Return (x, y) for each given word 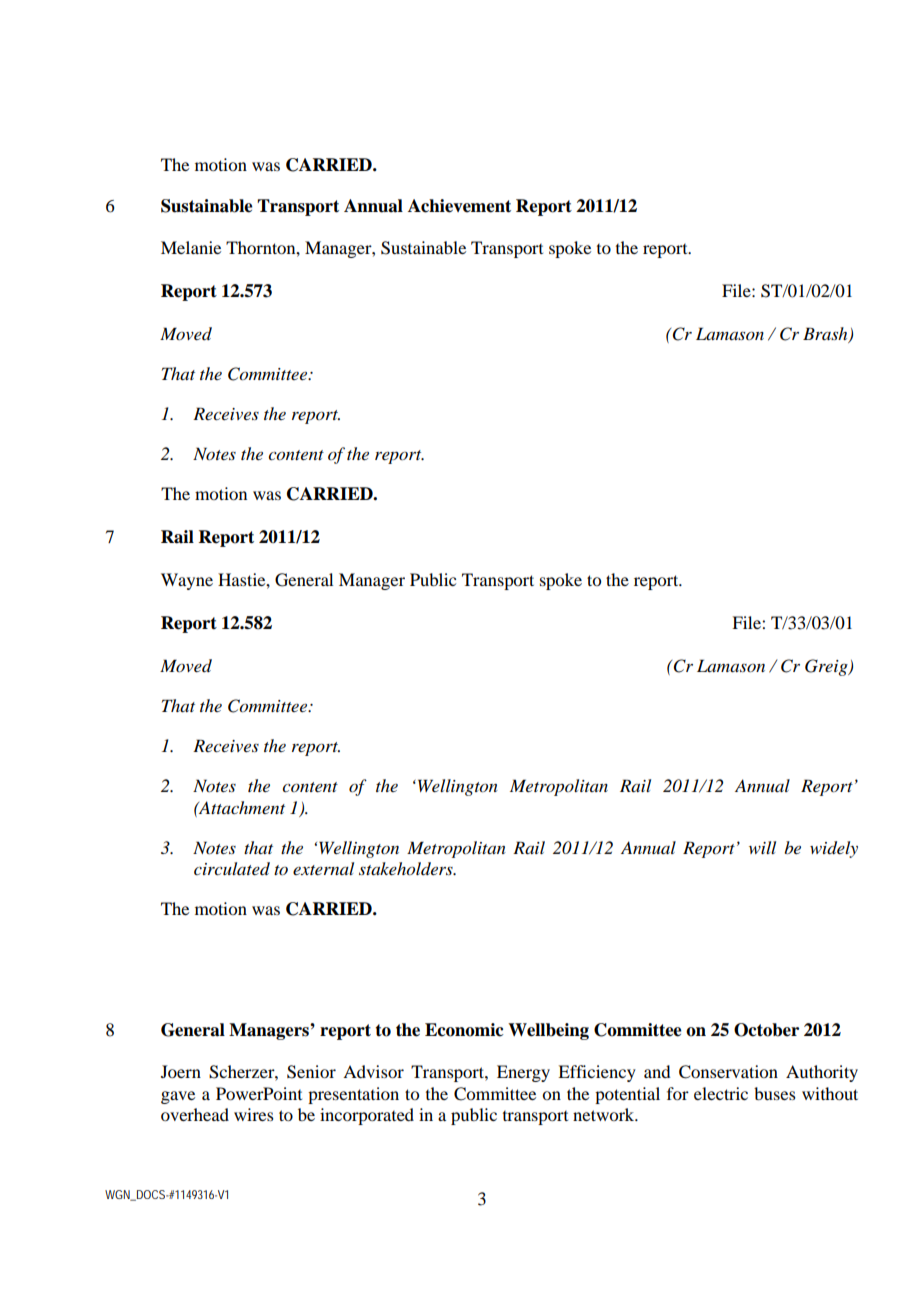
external (323, 868)
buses (775, 1093)
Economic (464, 1030)
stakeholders (407, 869)
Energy (523, 1073)
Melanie (191, 247)
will (762, 847)
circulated (232, 869)
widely (834, 849)
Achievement (459, 206)
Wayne (187, 581)
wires (254, 1114)
